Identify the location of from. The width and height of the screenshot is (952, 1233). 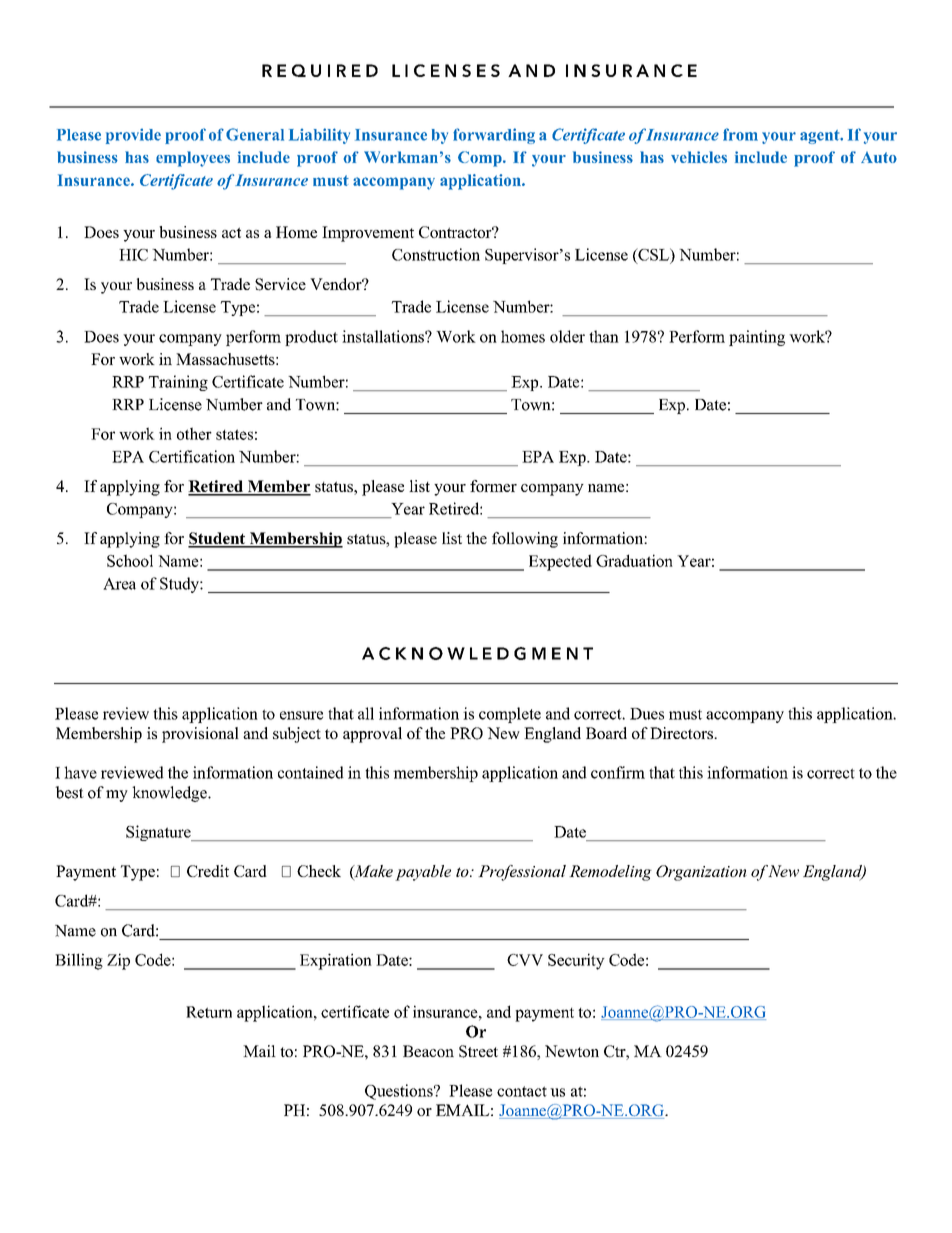
(740, 134).
